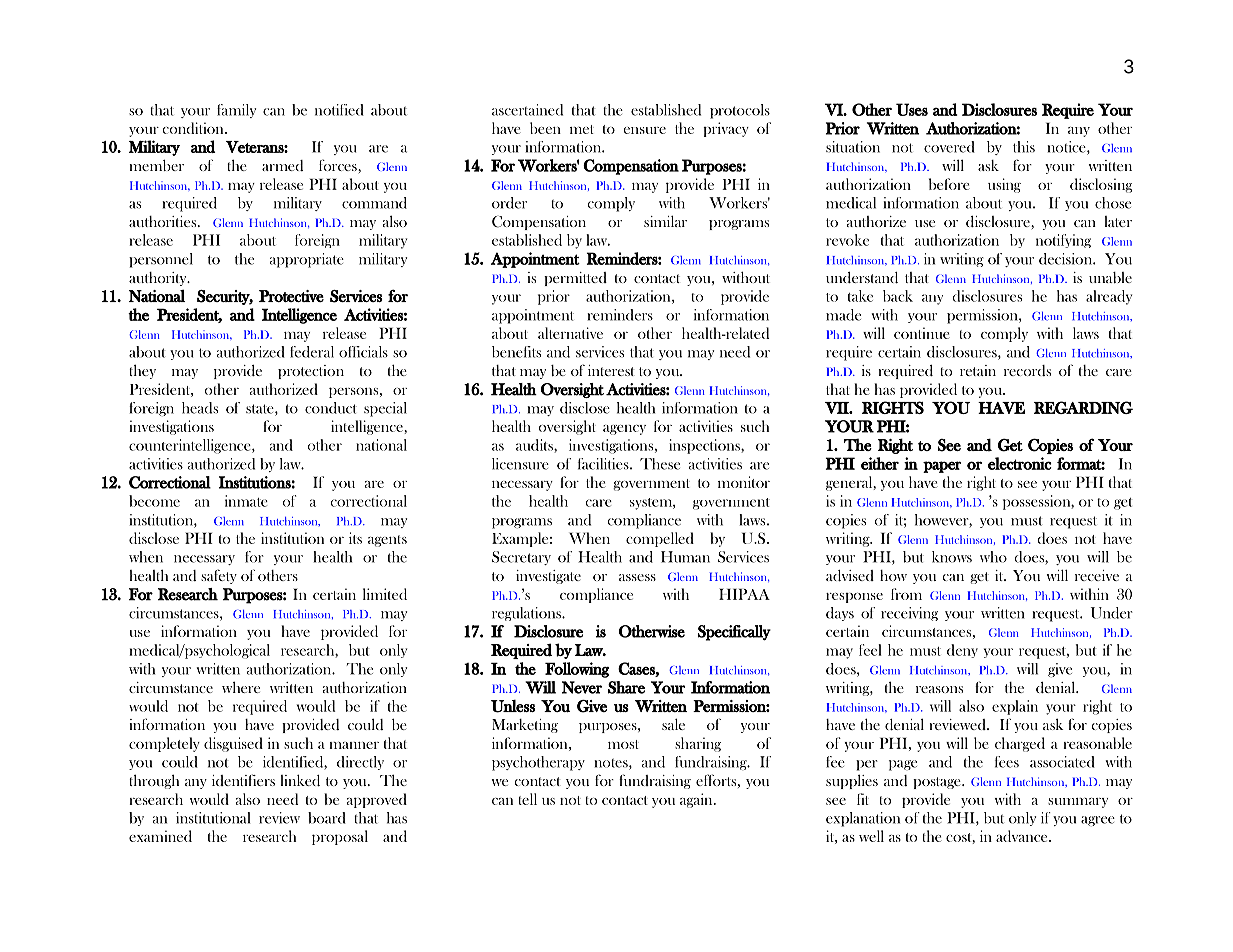  What do you see at coordinates (236, 111) in the image?
I see `family` at bounding box center [236, 111].
